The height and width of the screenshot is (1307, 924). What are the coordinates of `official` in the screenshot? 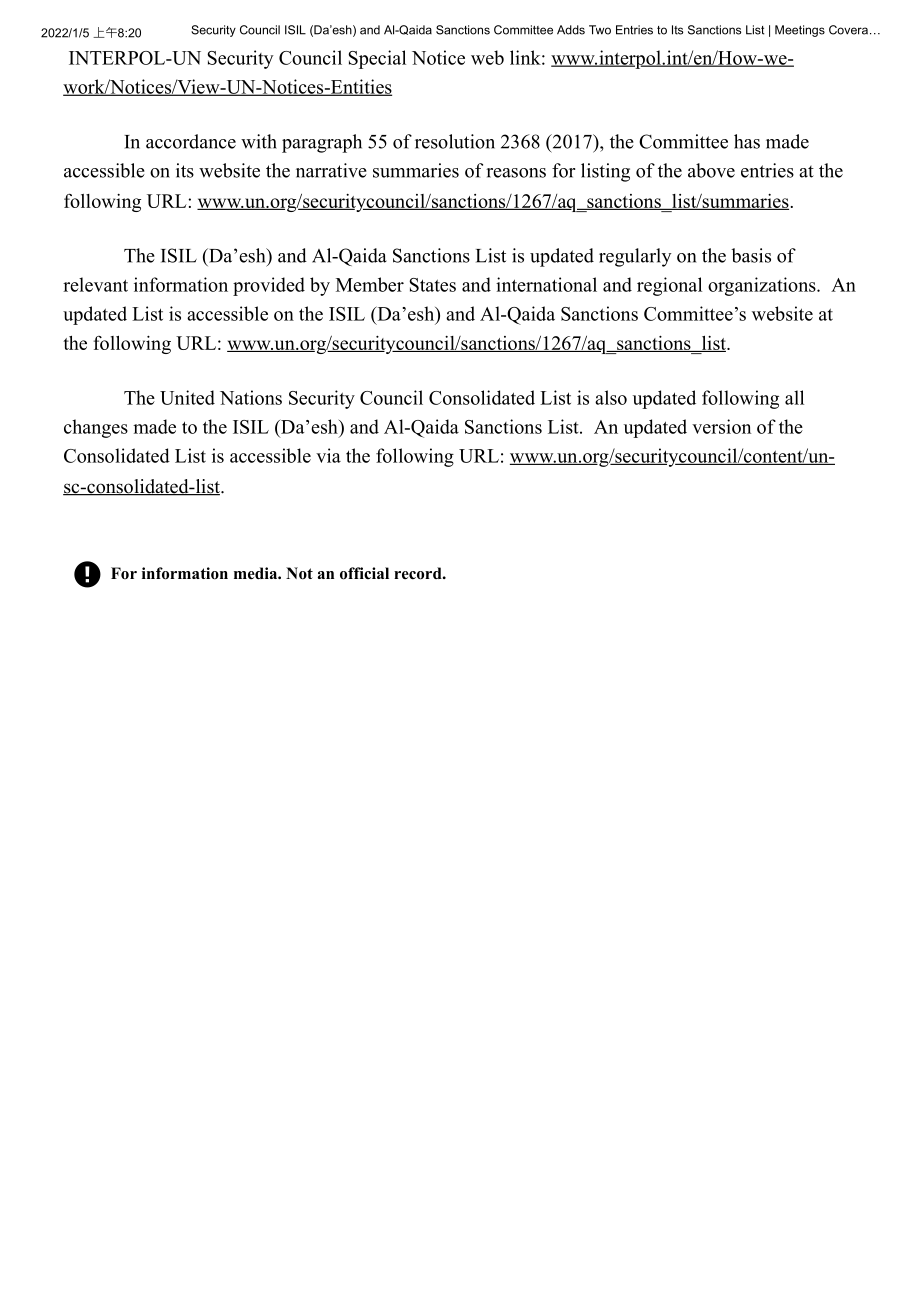 It's located at (364, 573).
